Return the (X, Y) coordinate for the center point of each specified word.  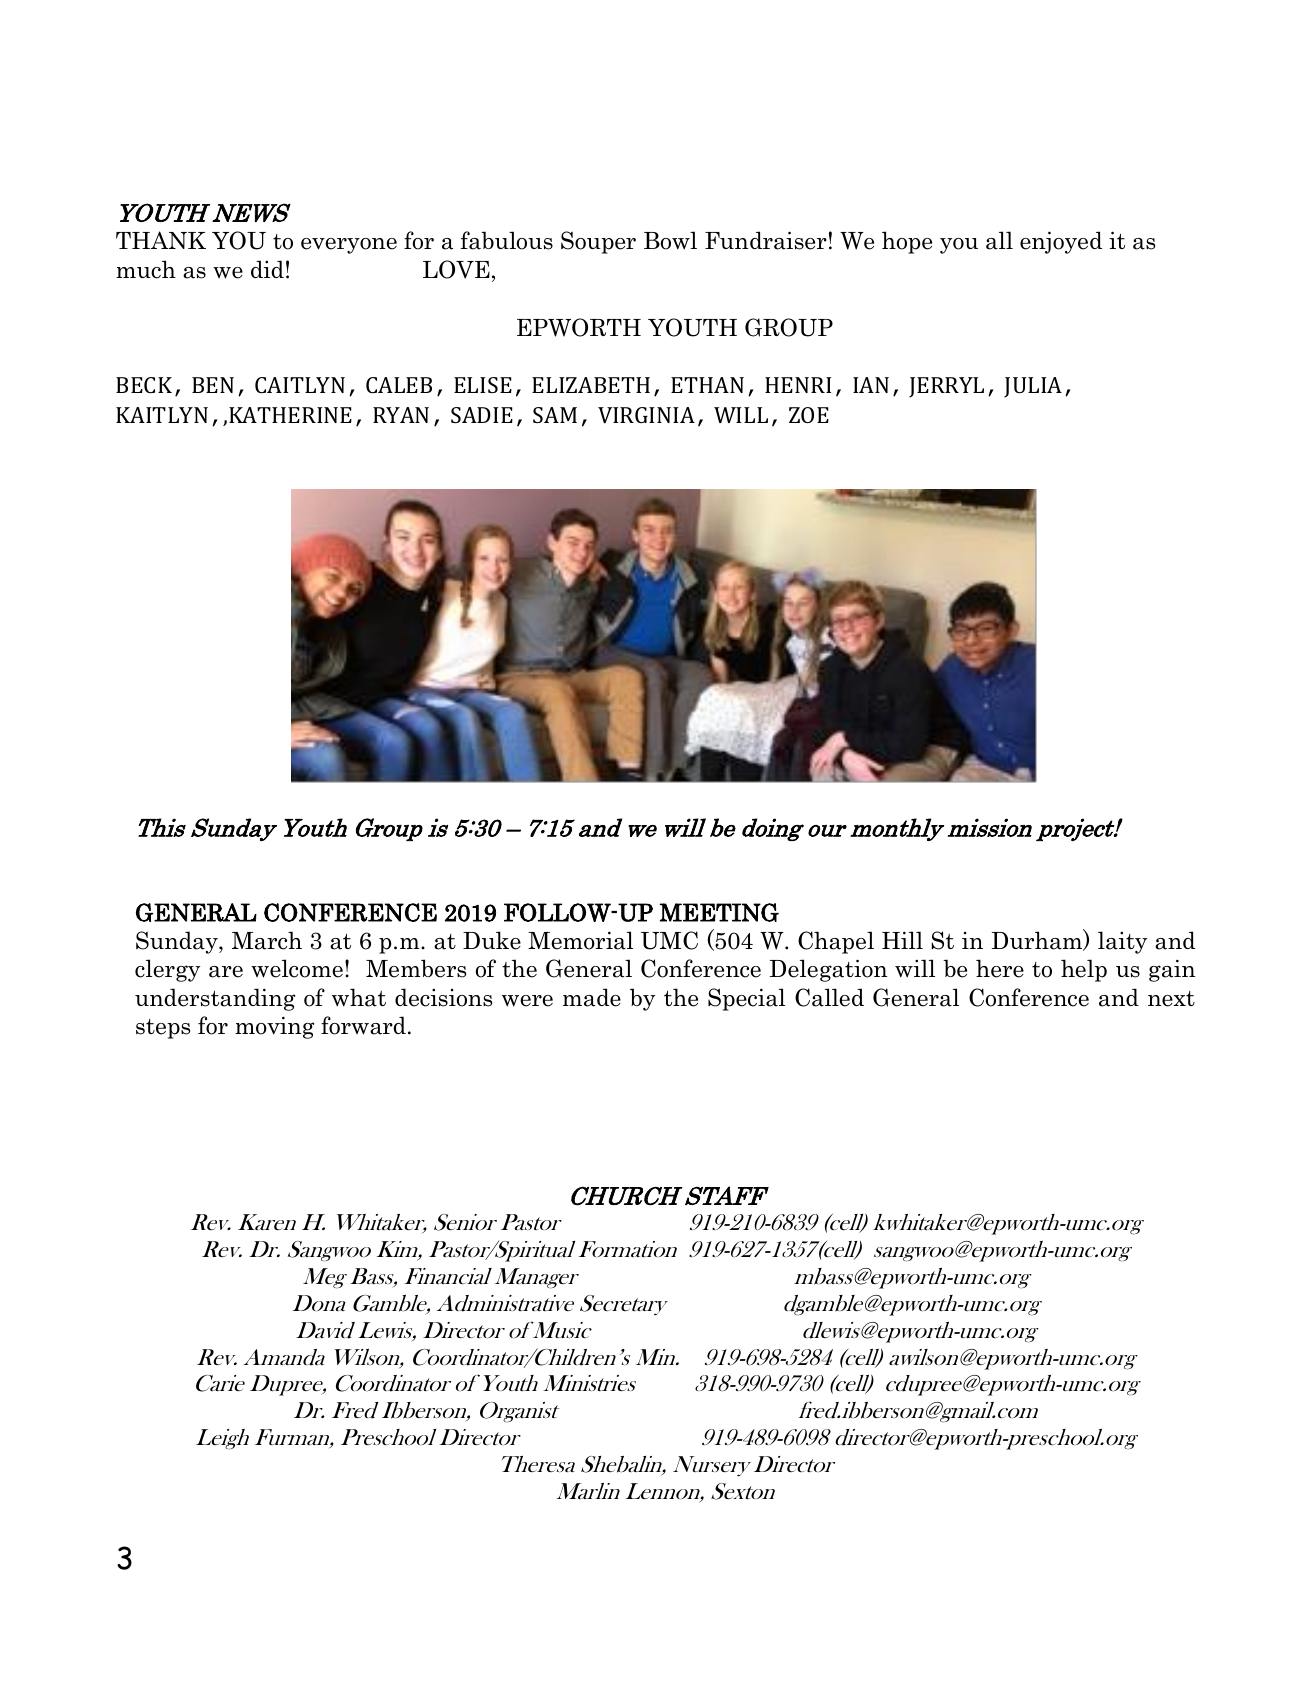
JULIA (1033, 387)
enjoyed (1061, 242)
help (1084, 970)
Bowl (670, 240)
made (592, 997)
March (267, 940)
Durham (1038, 940)
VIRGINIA (646, 415)
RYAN (401, 415)
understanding (215, 999)
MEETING (719, 912)
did (267, 269)
